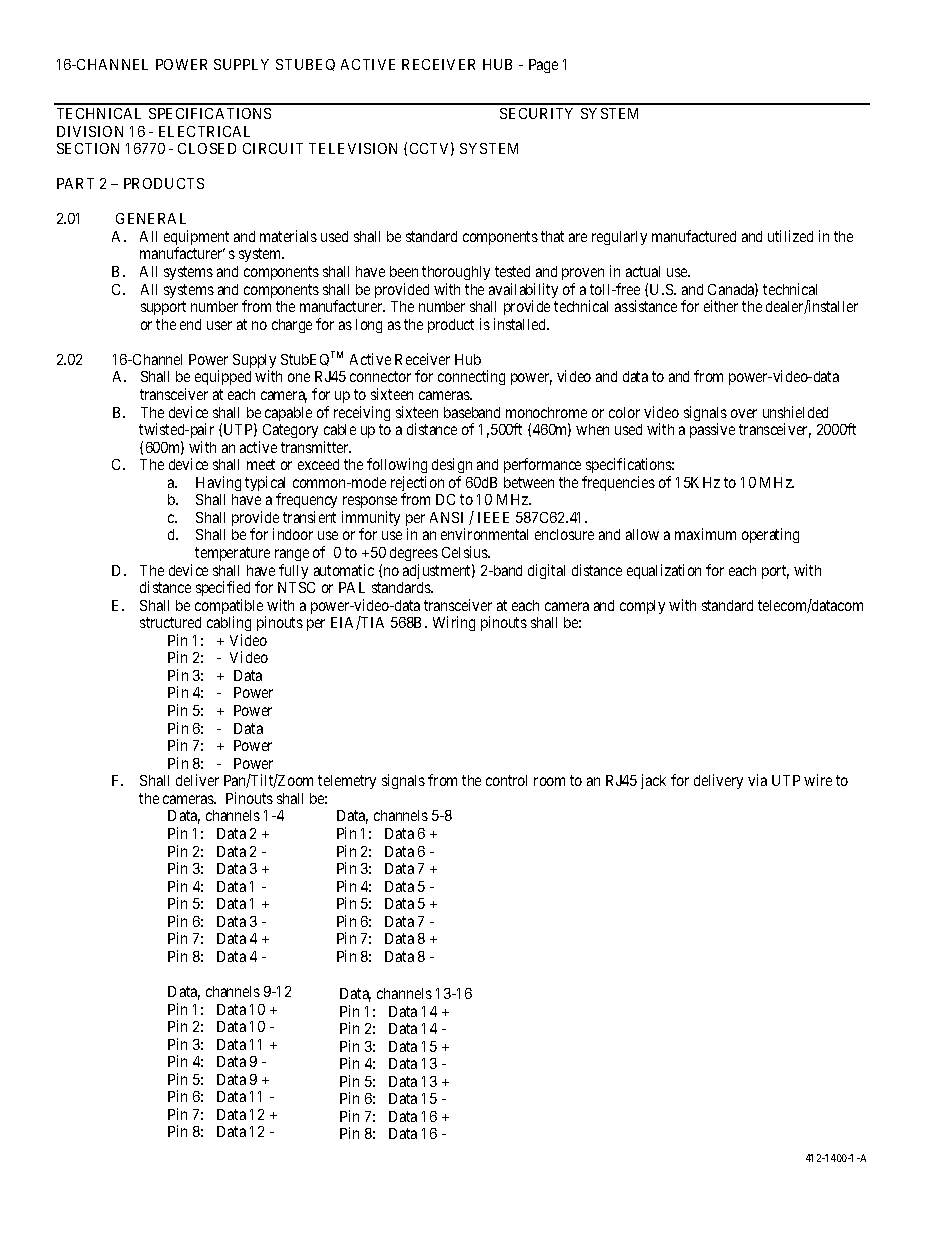  I want to click on ELECTRICAL, so click(204, 131).
